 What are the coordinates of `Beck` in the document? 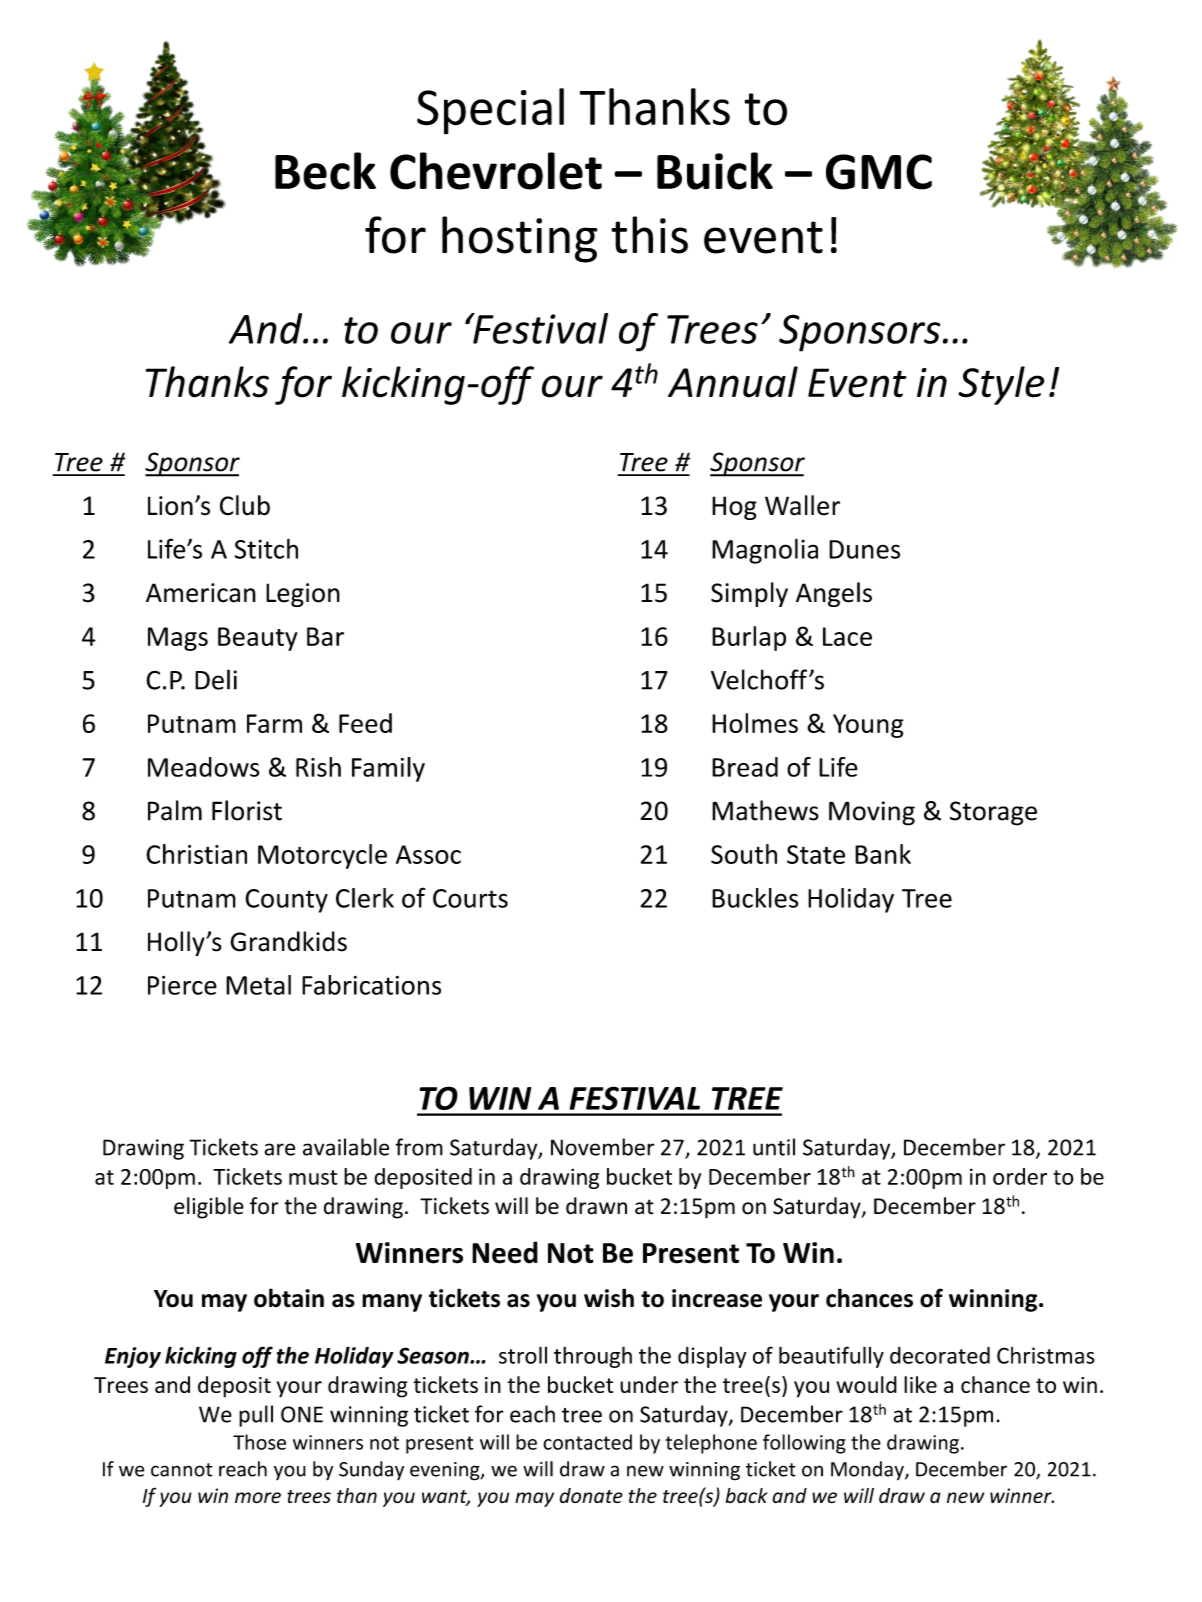 It's located at (325, 171).
